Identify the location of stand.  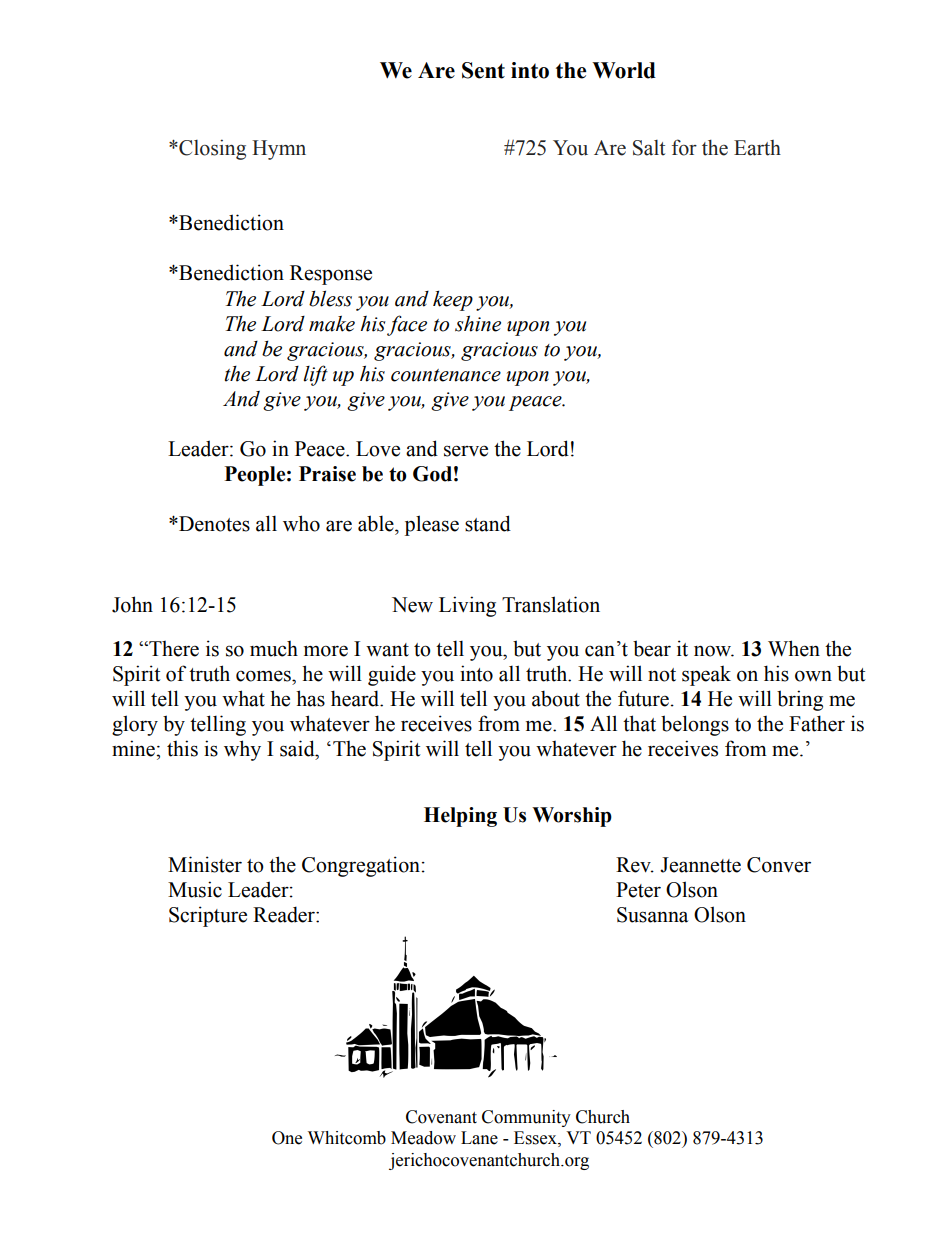
(488, 523).
